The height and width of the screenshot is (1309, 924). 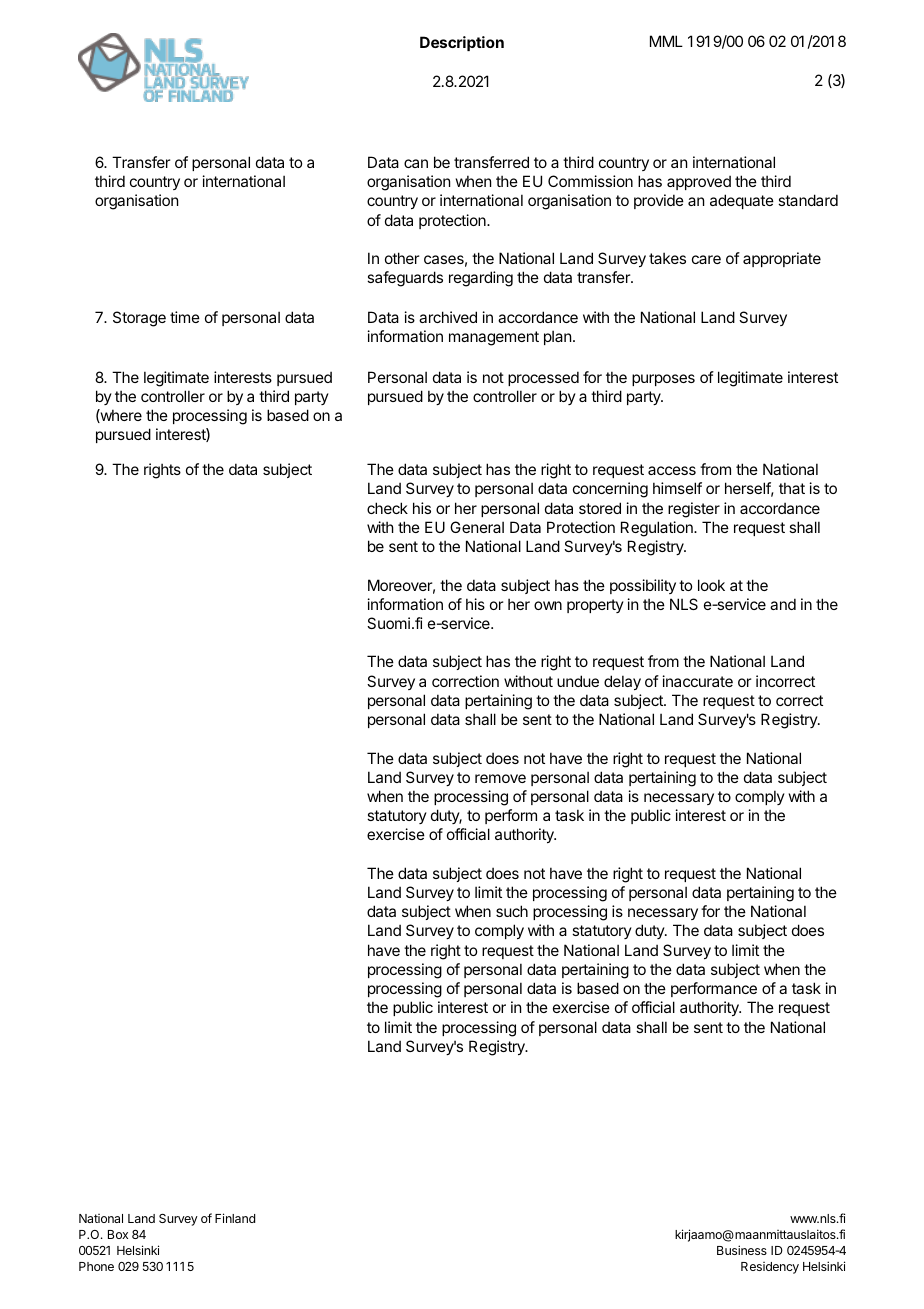 What do you see at coordinates (512, 911) in the screenshot?
I see `such` at bounding box center [512, 911].
